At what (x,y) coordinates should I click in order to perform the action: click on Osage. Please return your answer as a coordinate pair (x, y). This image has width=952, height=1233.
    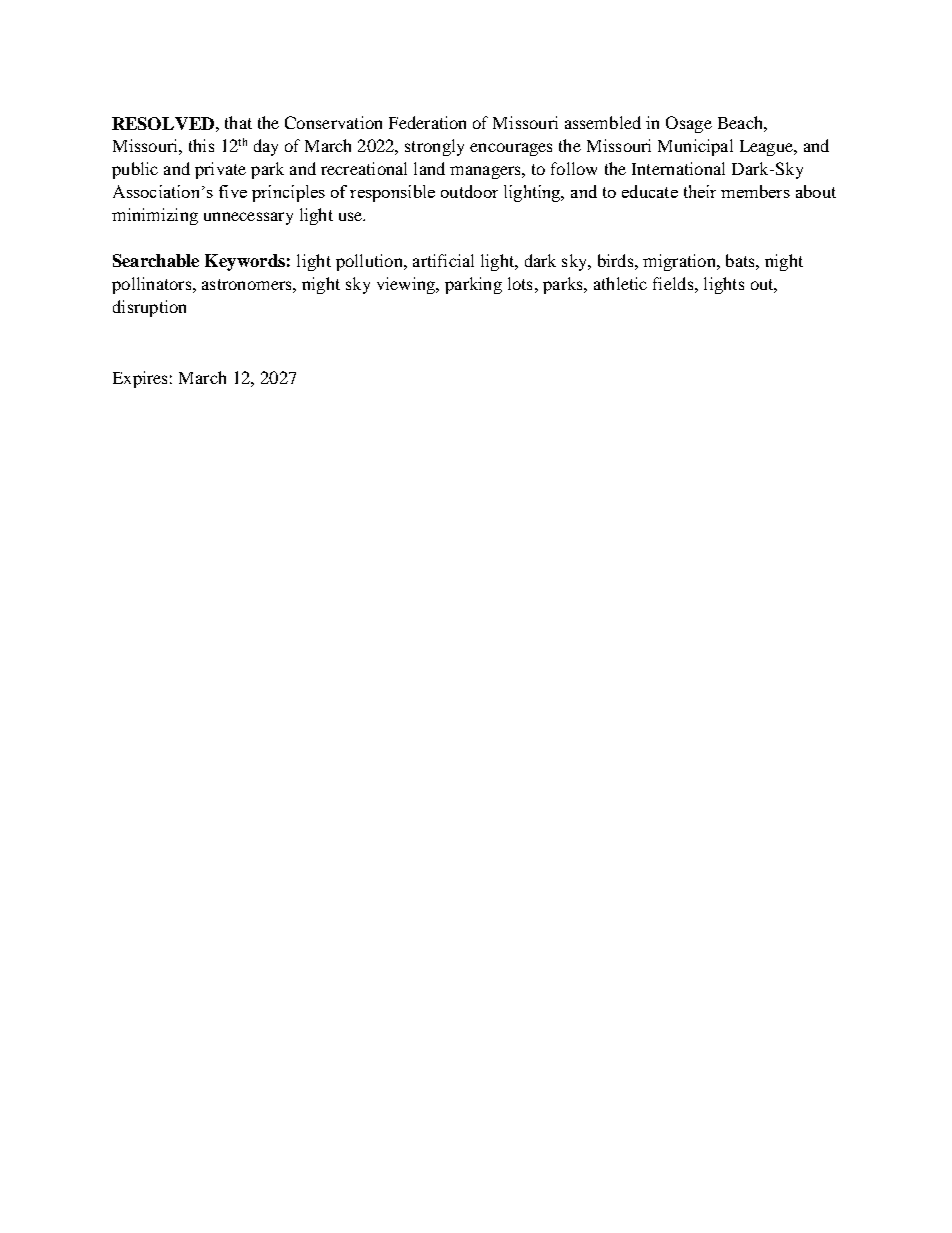
    Looking at the image, I should click on (689, 124).
